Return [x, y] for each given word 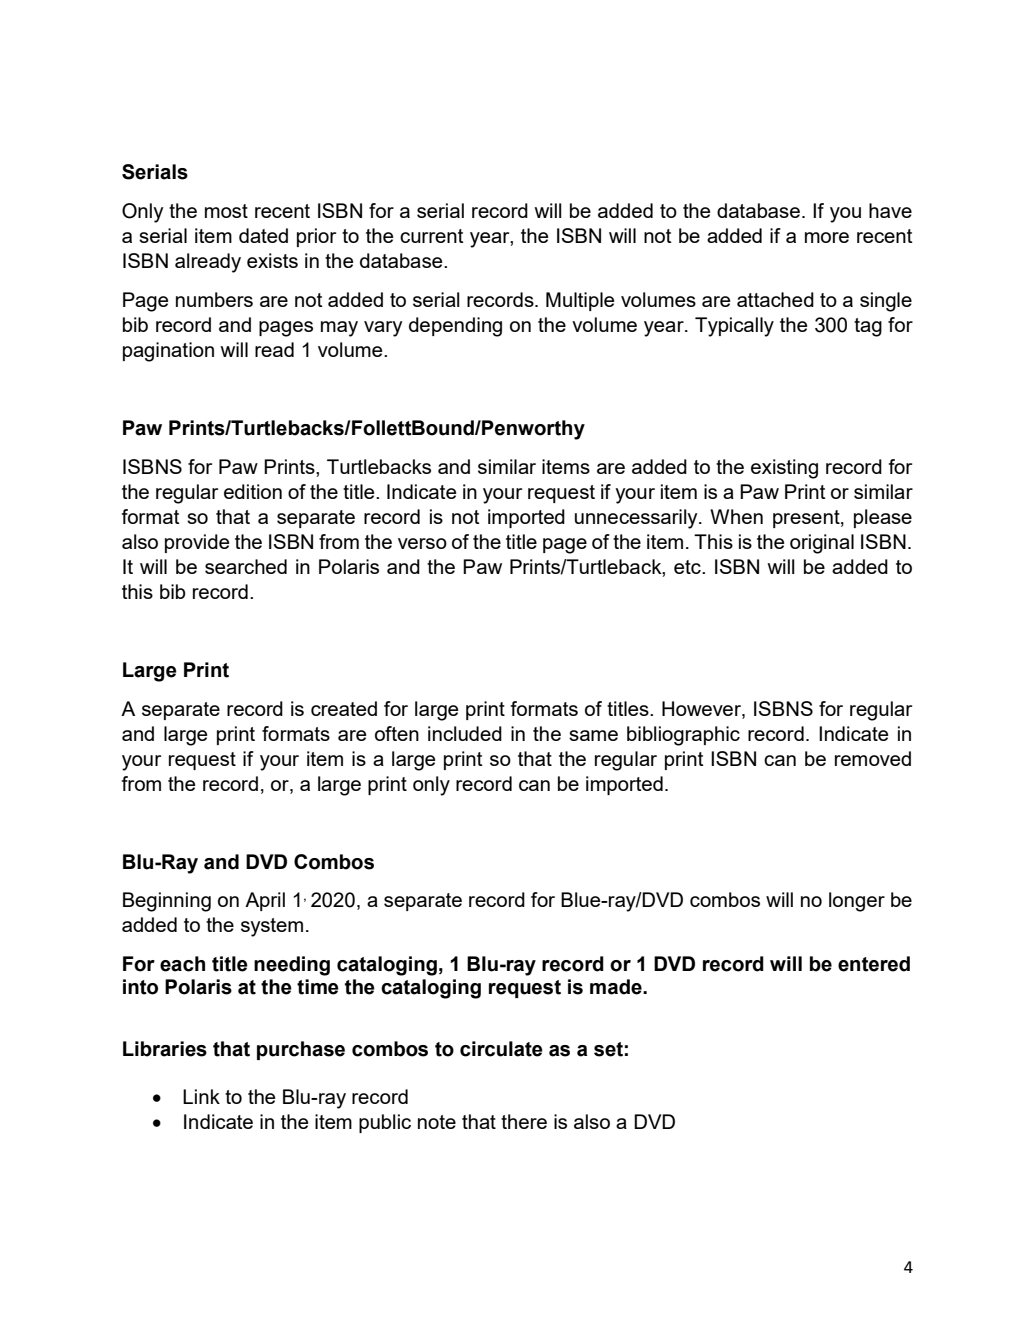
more [827, 237]
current [432, 236]
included [465, 733]
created [344, 708]
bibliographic [683, 736]
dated [263, 235]
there [524, 1121]
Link [201, 1096]
